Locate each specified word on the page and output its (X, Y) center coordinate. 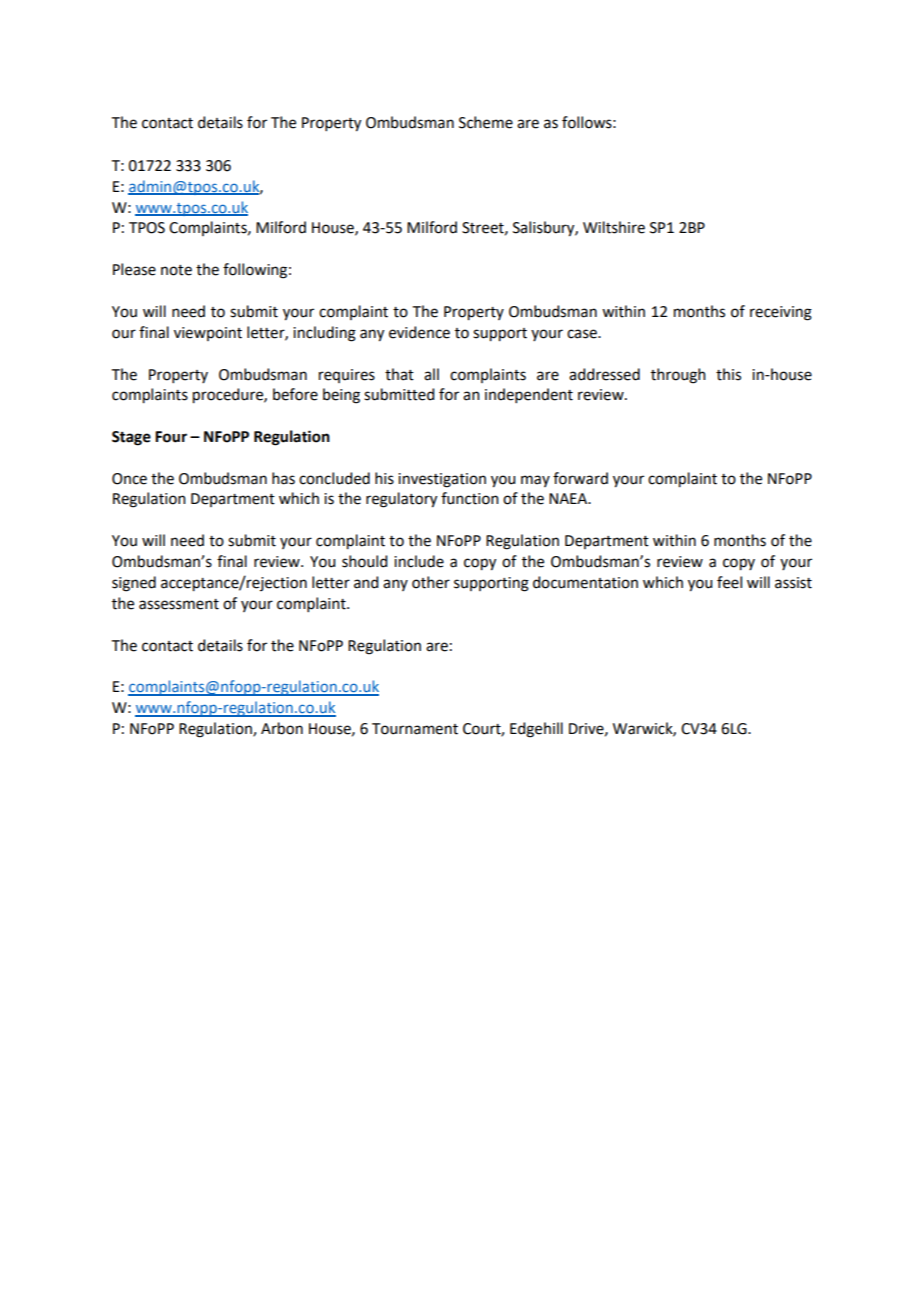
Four (171, 437)
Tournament (415, 729)
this (728, 374)
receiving (781, 313)
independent (529, 395)
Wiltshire (614, 227)
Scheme (486, 122)
